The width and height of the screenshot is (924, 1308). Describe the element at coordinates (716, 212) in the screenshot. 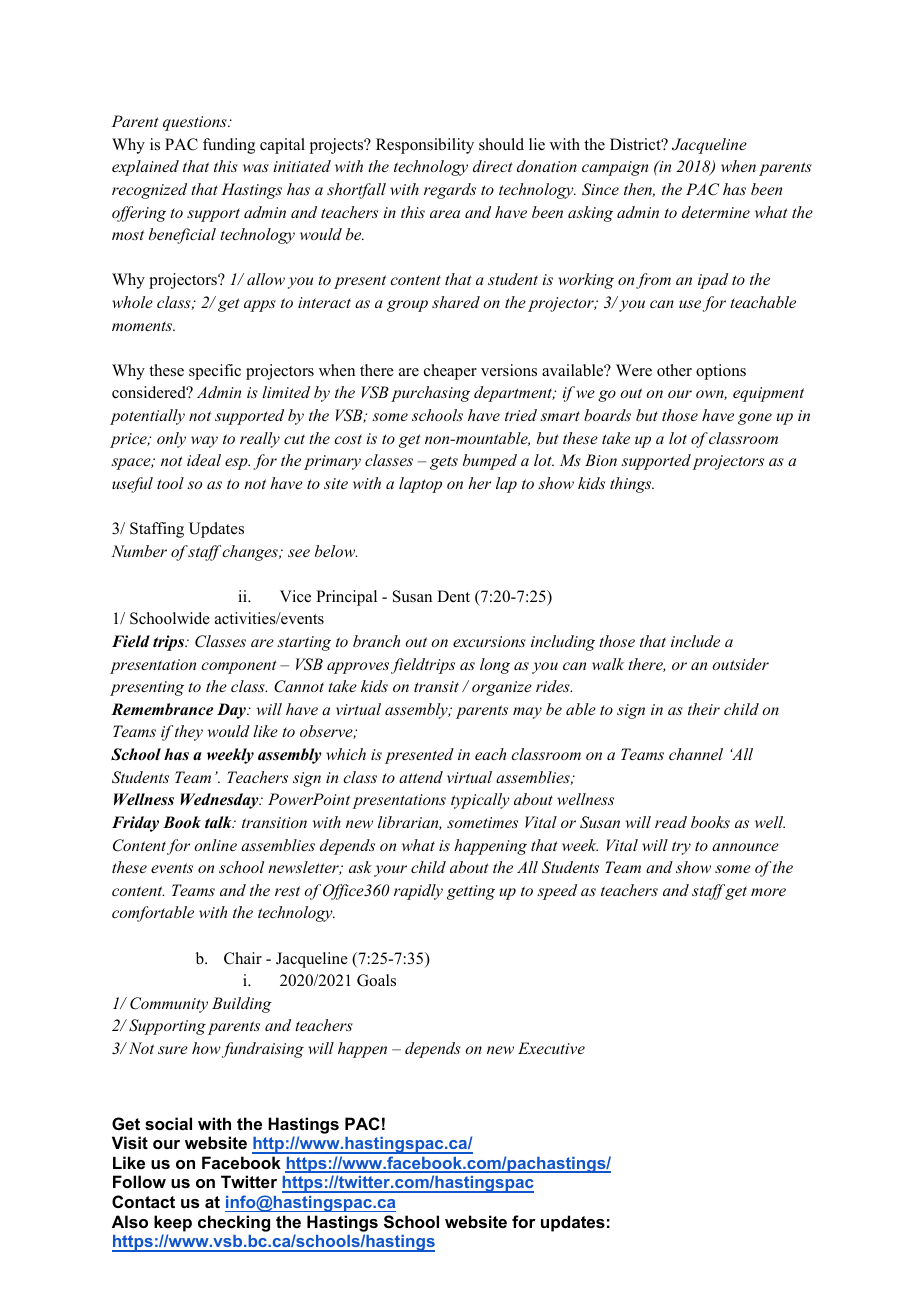

I see `determine` at that location.
